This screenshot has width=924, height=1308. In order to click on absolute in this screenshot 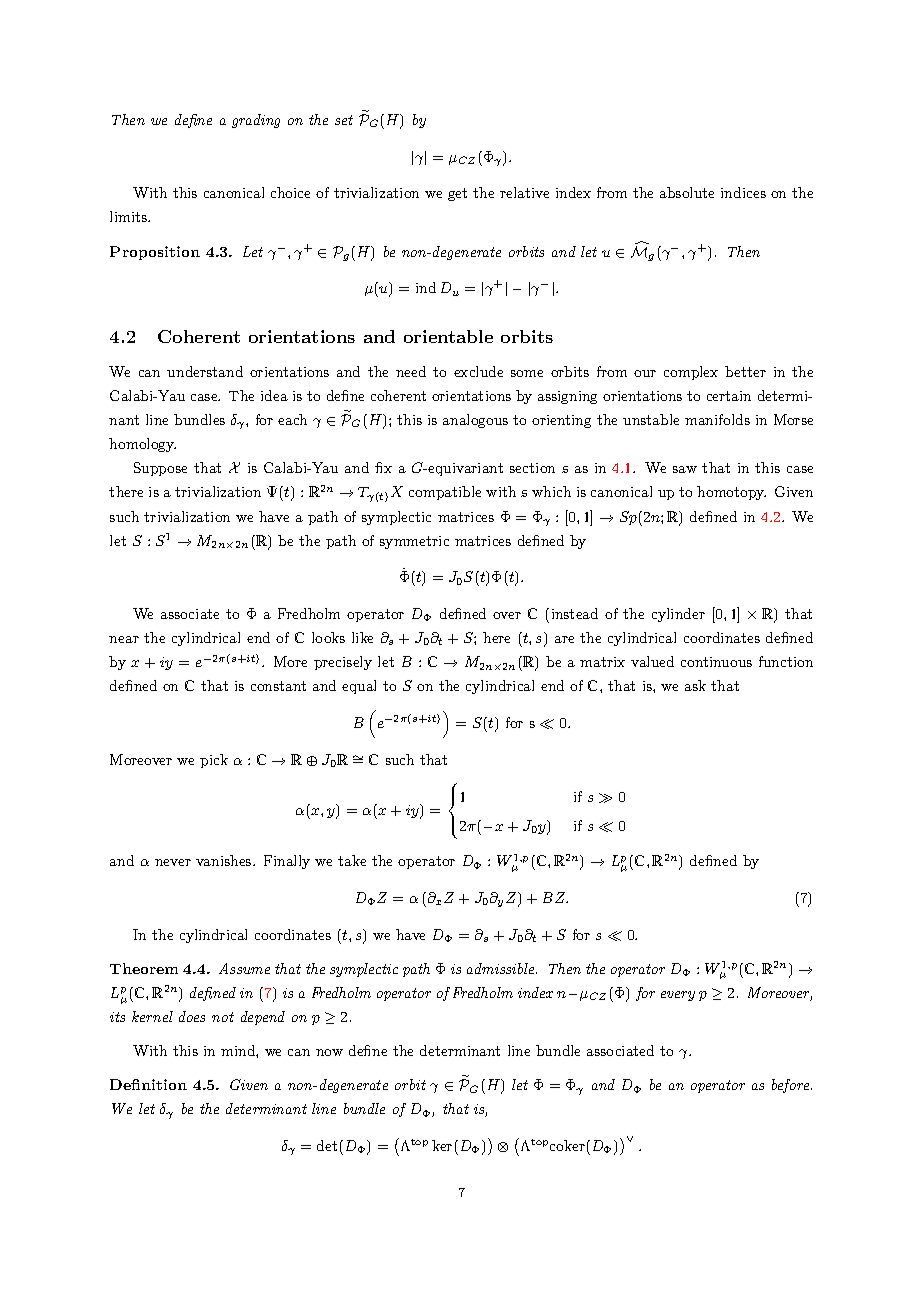, I will do `click(687, 192)`.
